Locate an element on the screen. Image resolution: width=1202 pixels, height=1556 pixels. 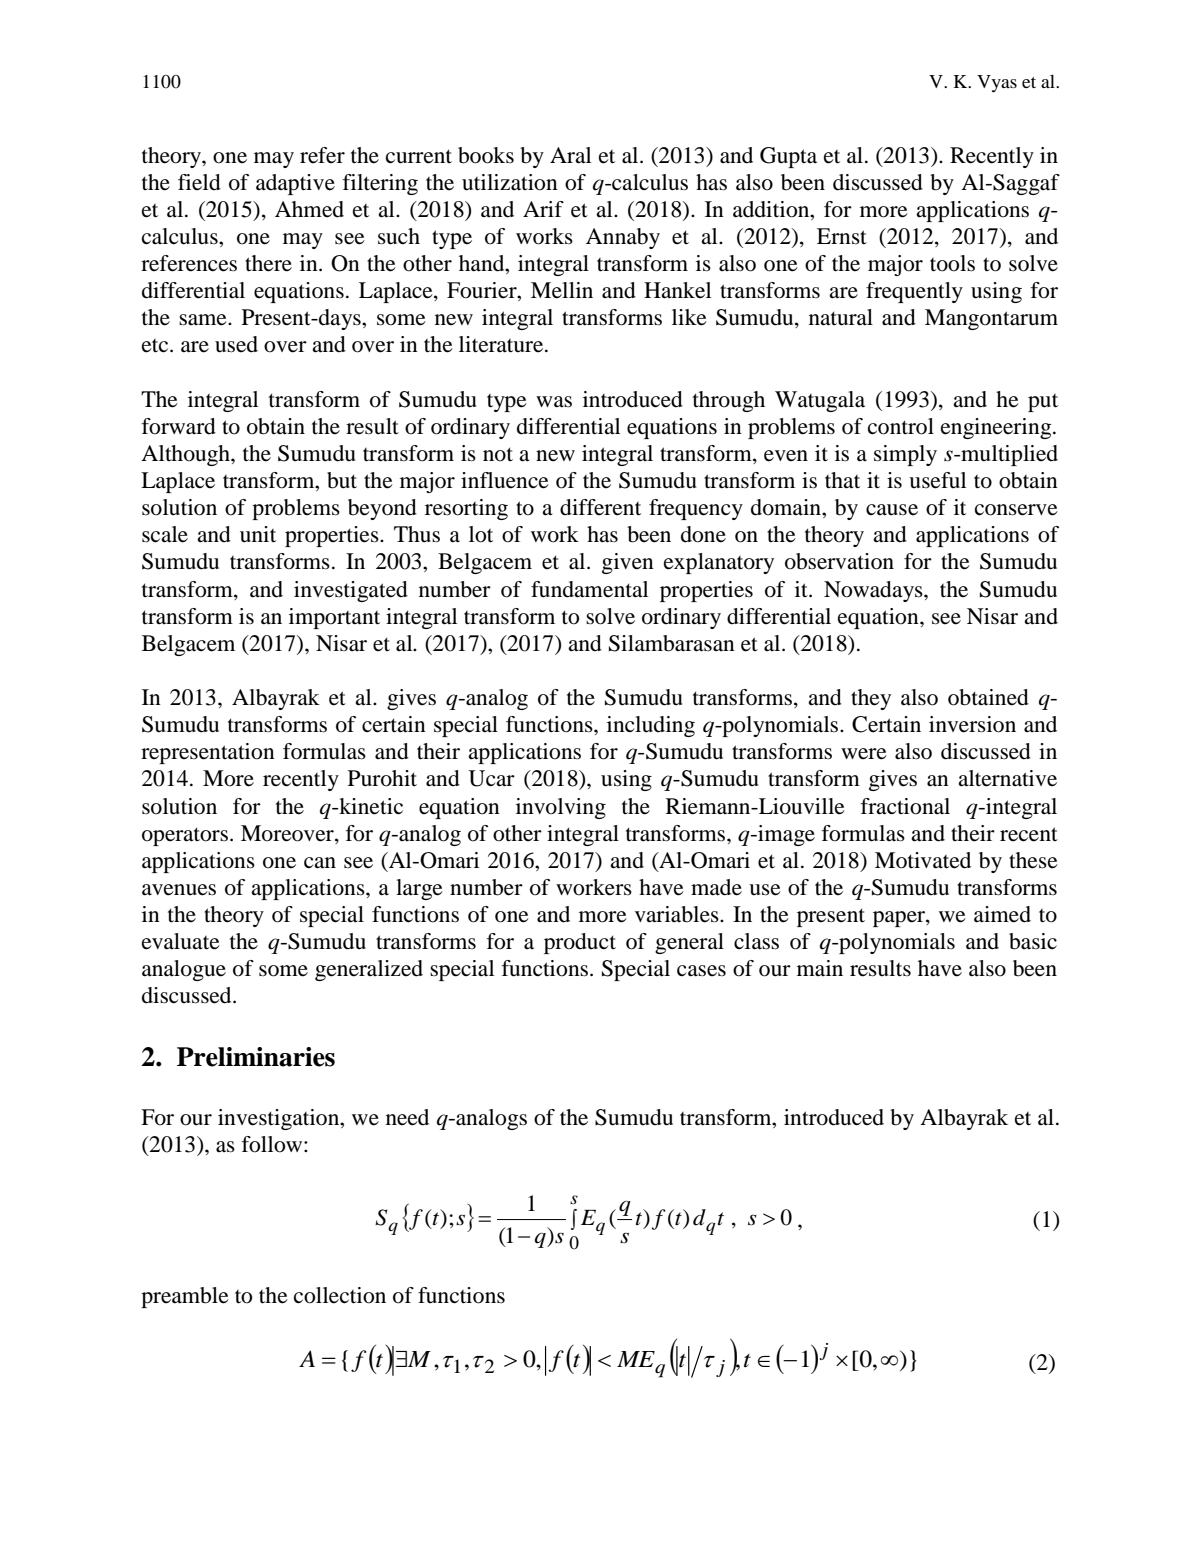
Although is located at coordinates (186, 455).
